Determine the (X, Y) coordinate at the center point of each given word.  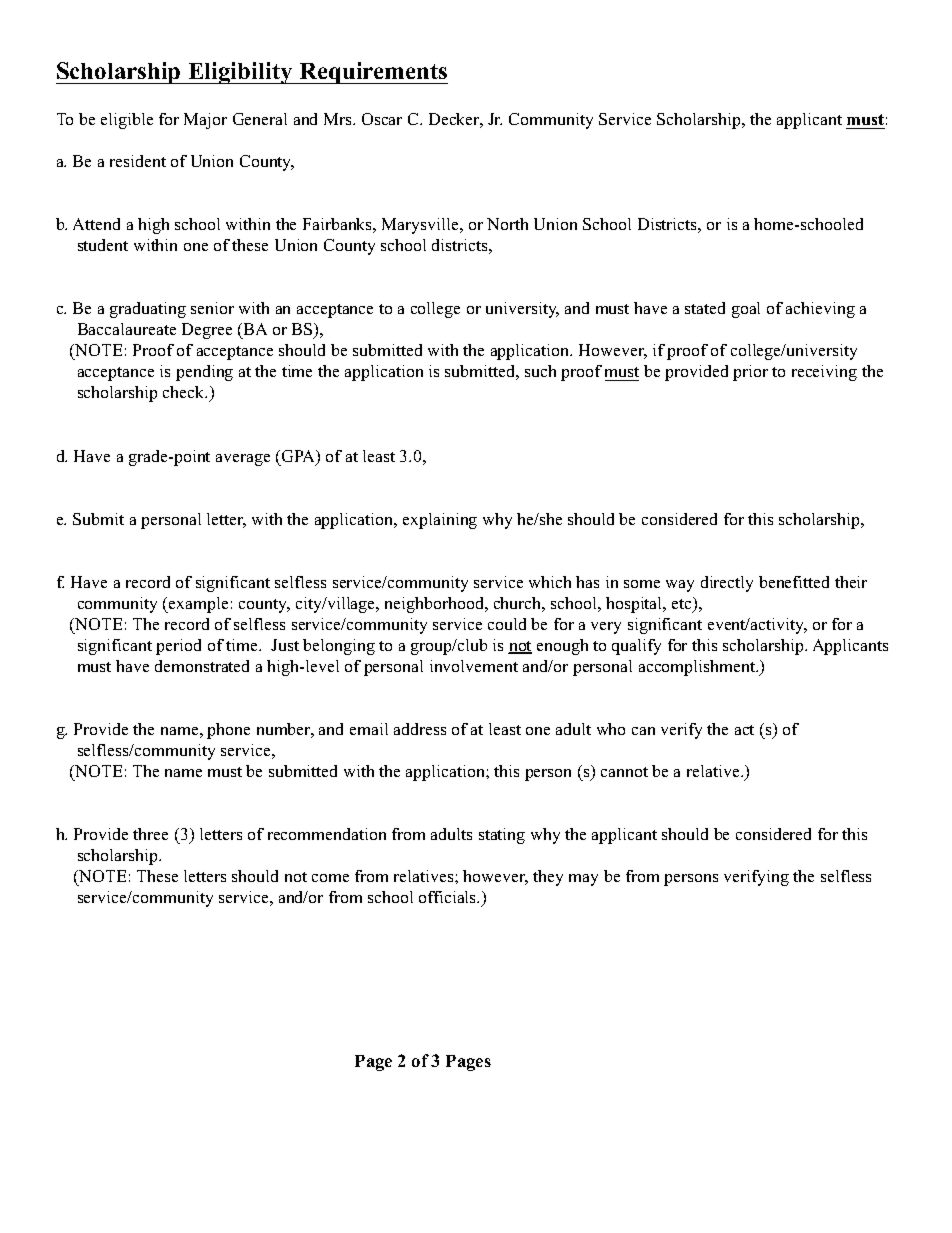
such (540, 371)
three (150, 834)
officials (449, 897)
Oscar (382, 119)
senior (212, 308)
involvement (474, 666)
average (243, 460)
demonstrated (202, 666)
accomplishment (698, 668)
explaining (440, 521)
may (583, 880)
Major (205, 121)
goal (746, 310)
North (507, 224)
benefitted (794, 582)
